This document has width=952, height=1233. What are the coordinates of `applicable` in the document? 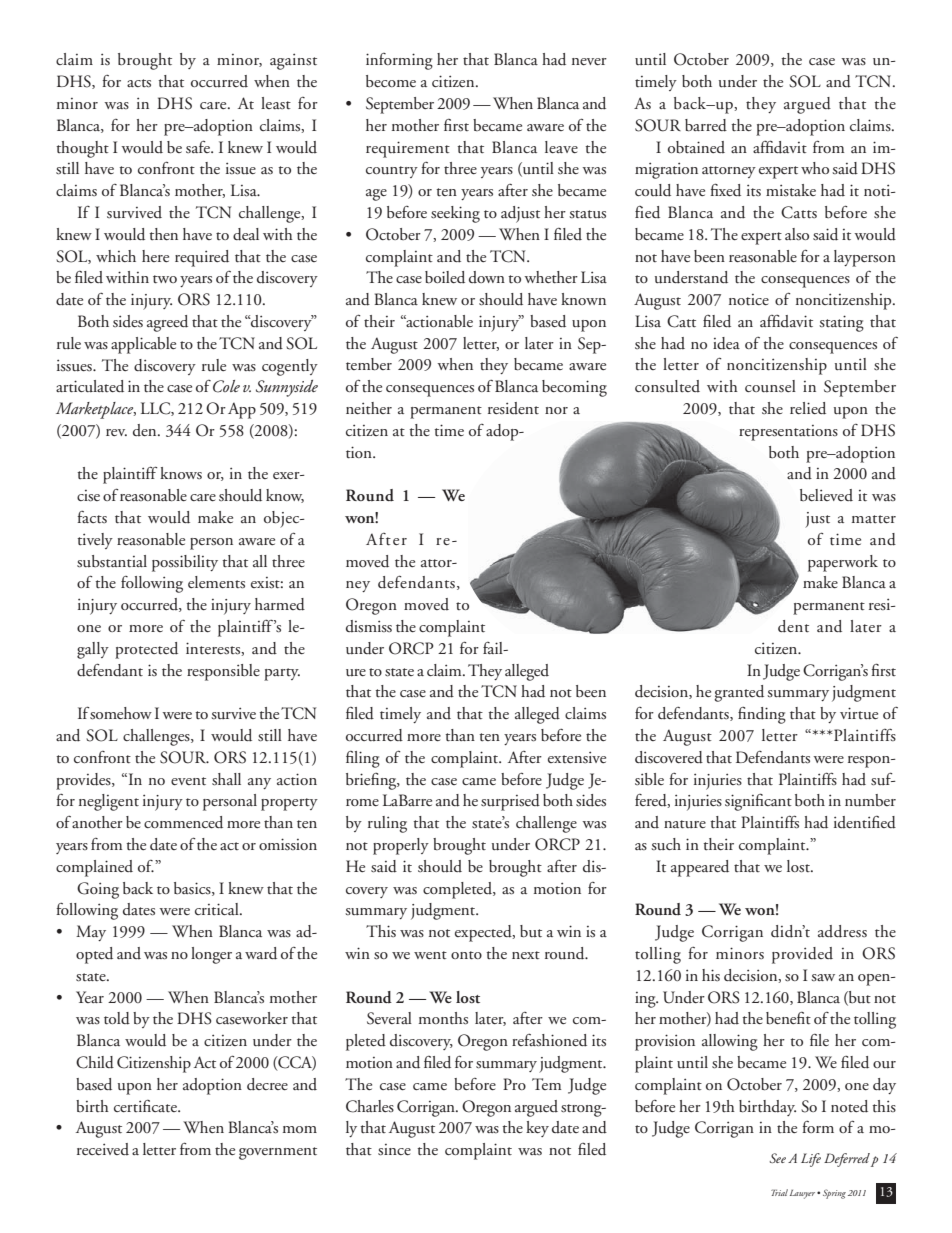 It's located at (143, 345).
